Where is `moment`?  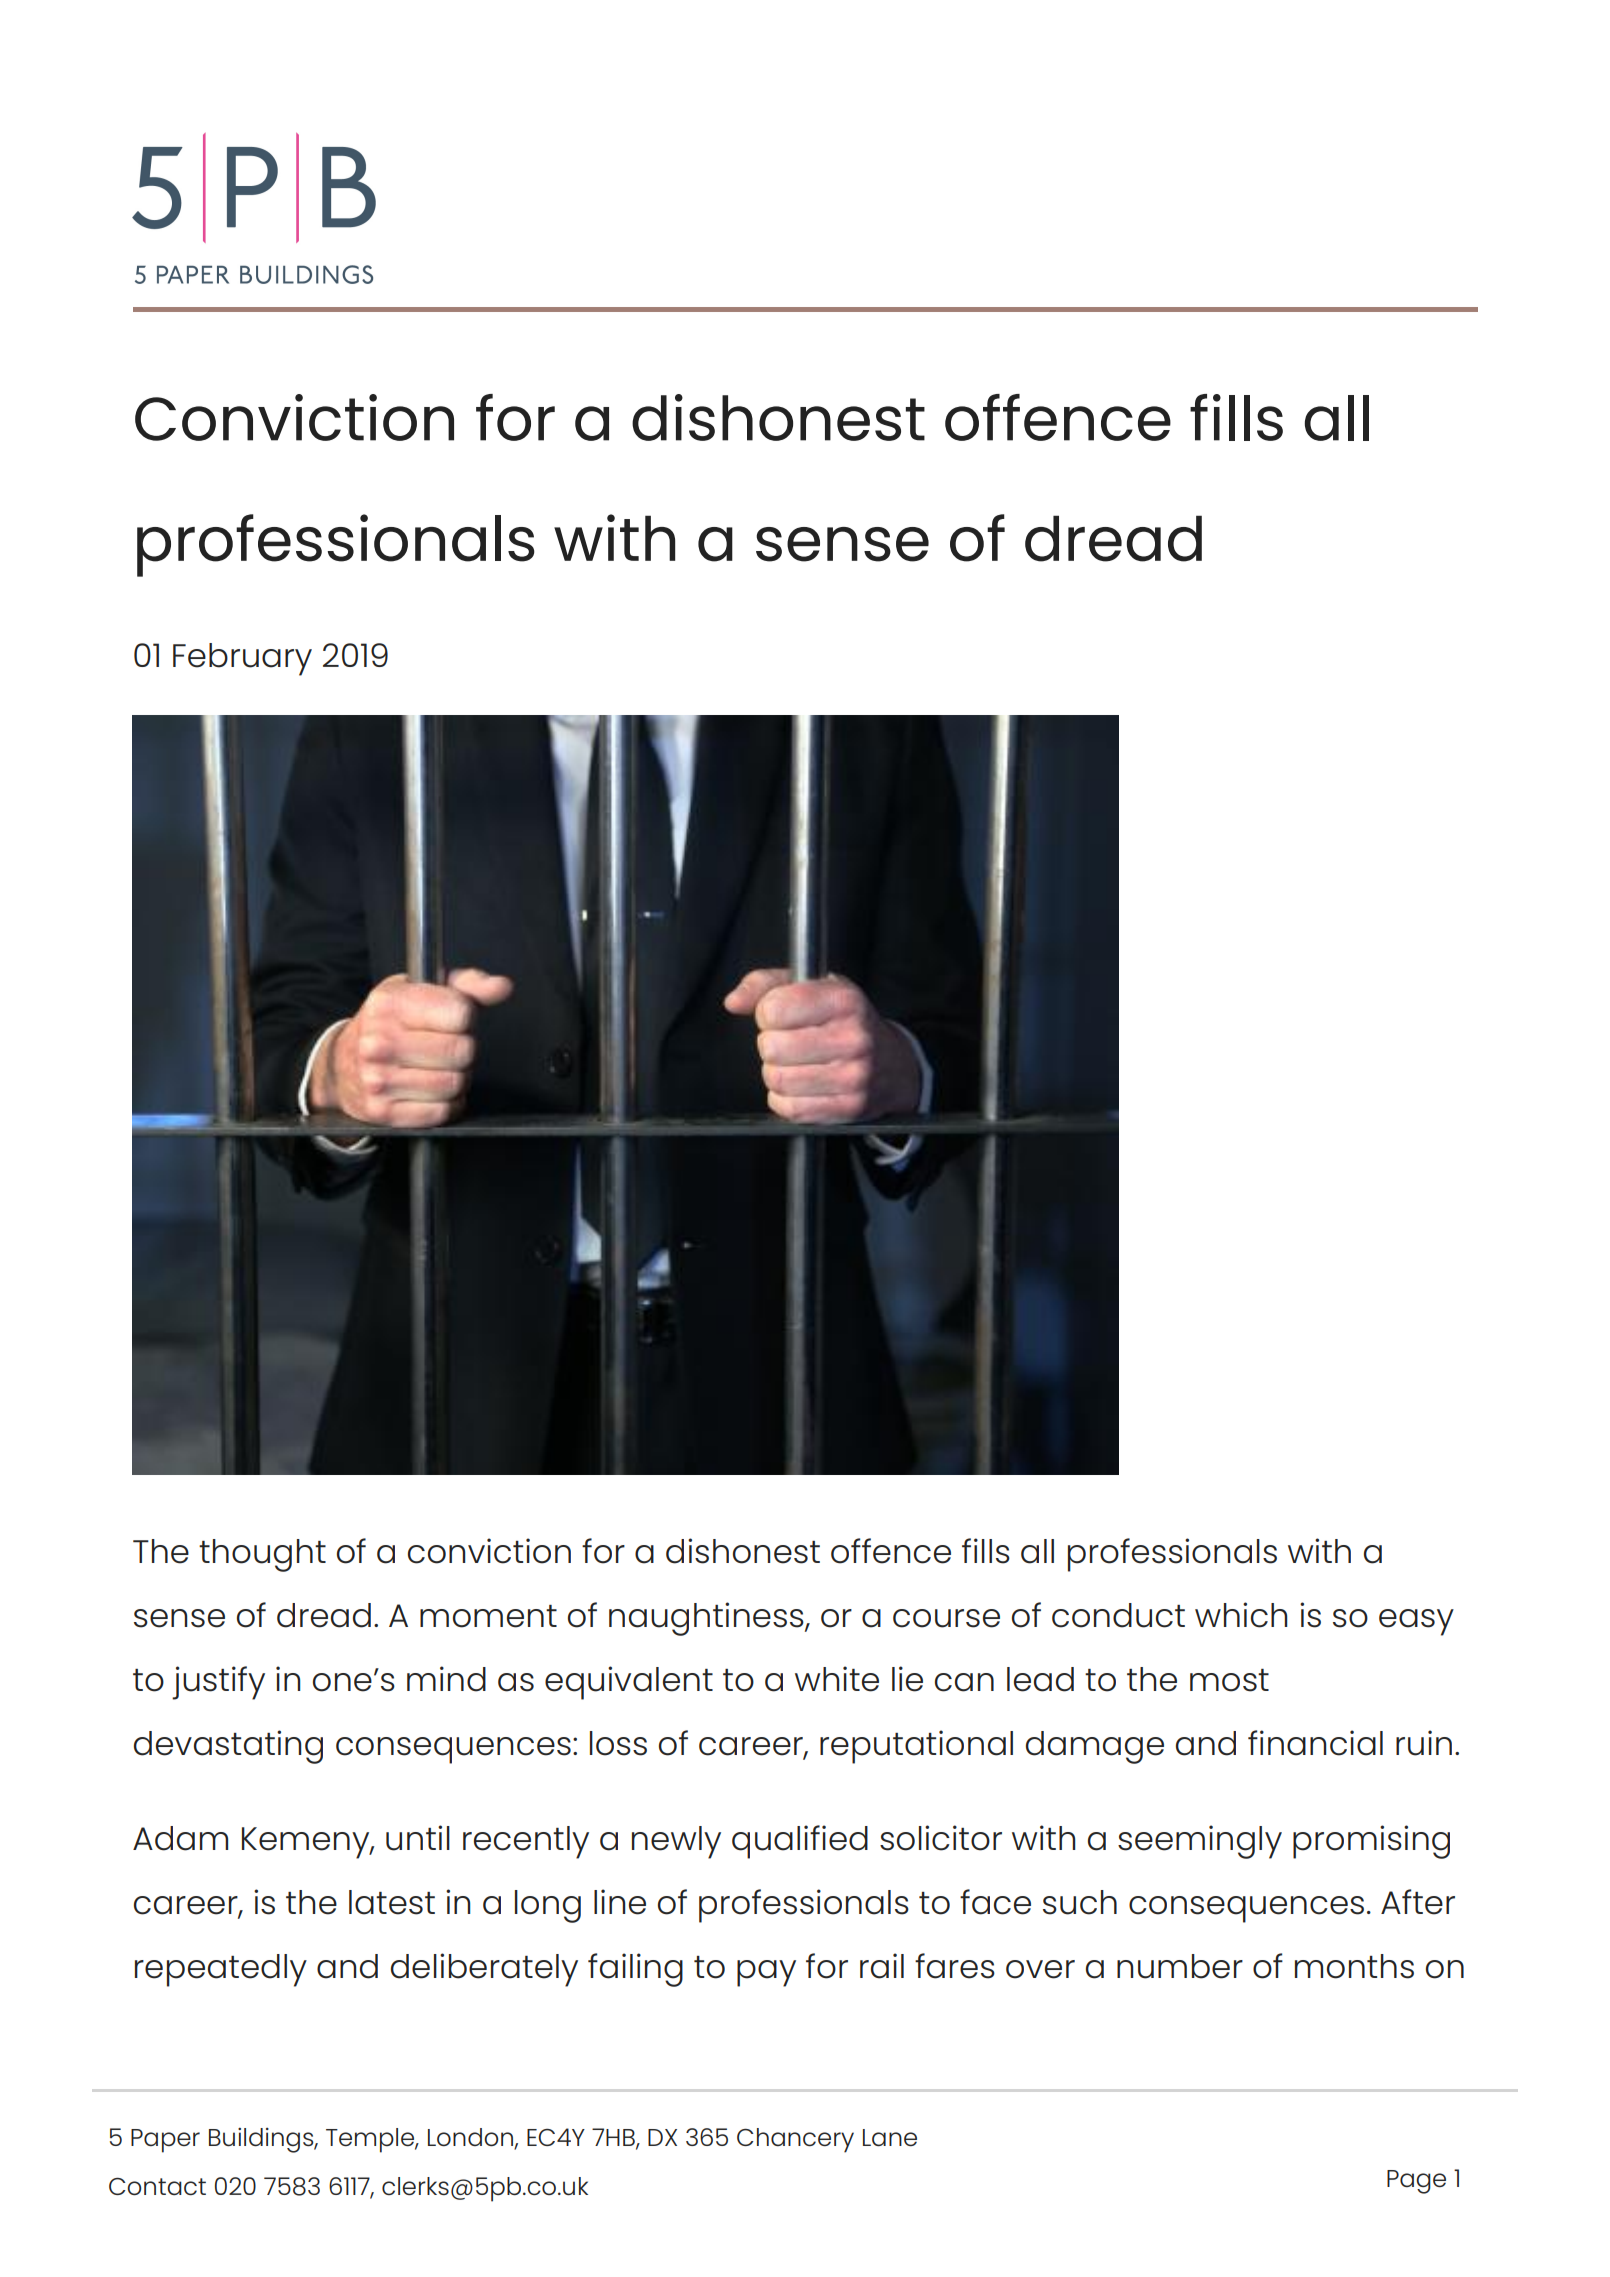
moment is located at coordinates (488, 1616).
